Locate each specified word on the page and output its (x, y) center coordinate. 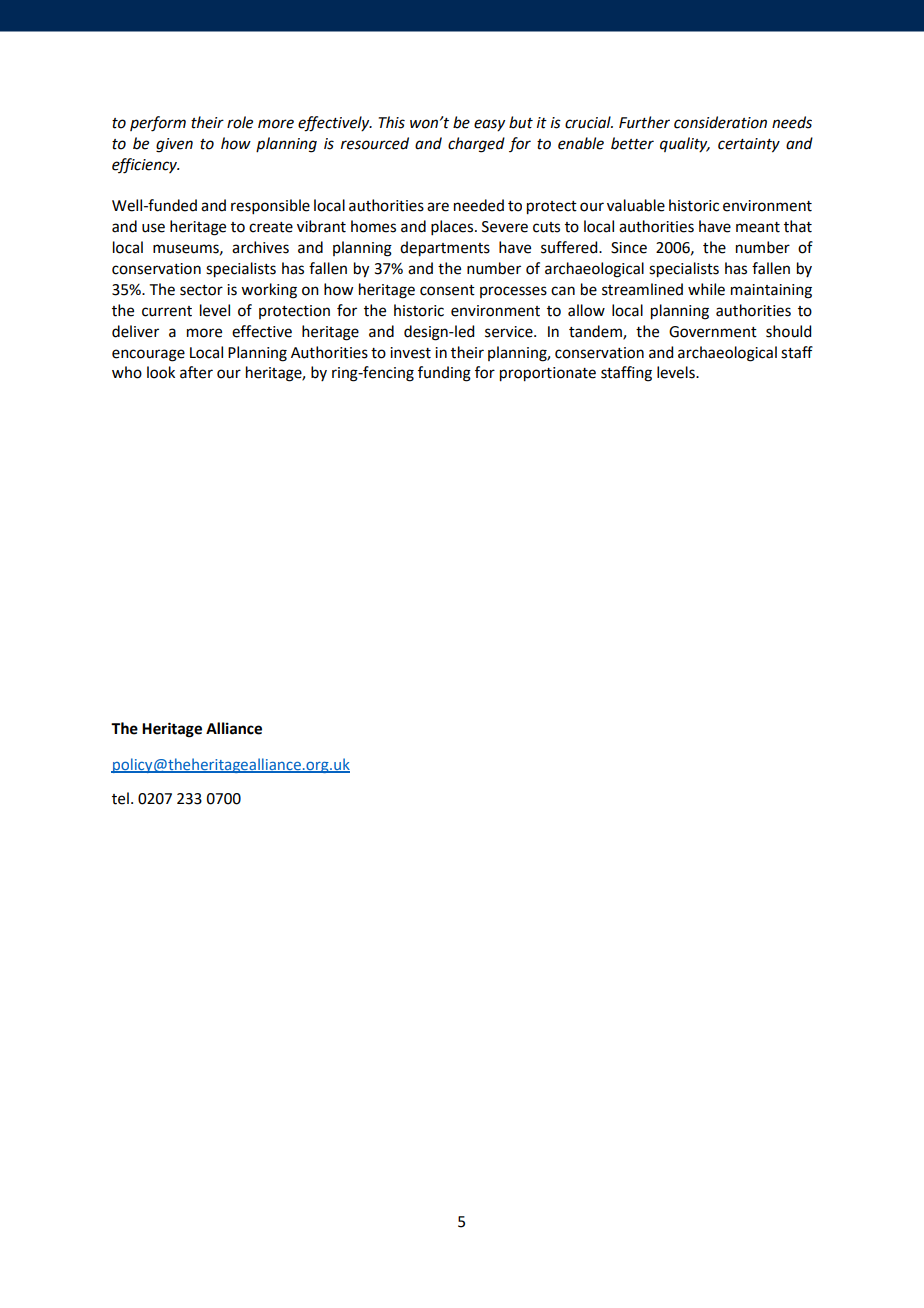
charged (476, 145)
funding (444, 374)
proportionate (548, 374)
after (196, 372)
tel (120, 798)
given (174, 145)
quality (685, 145)
